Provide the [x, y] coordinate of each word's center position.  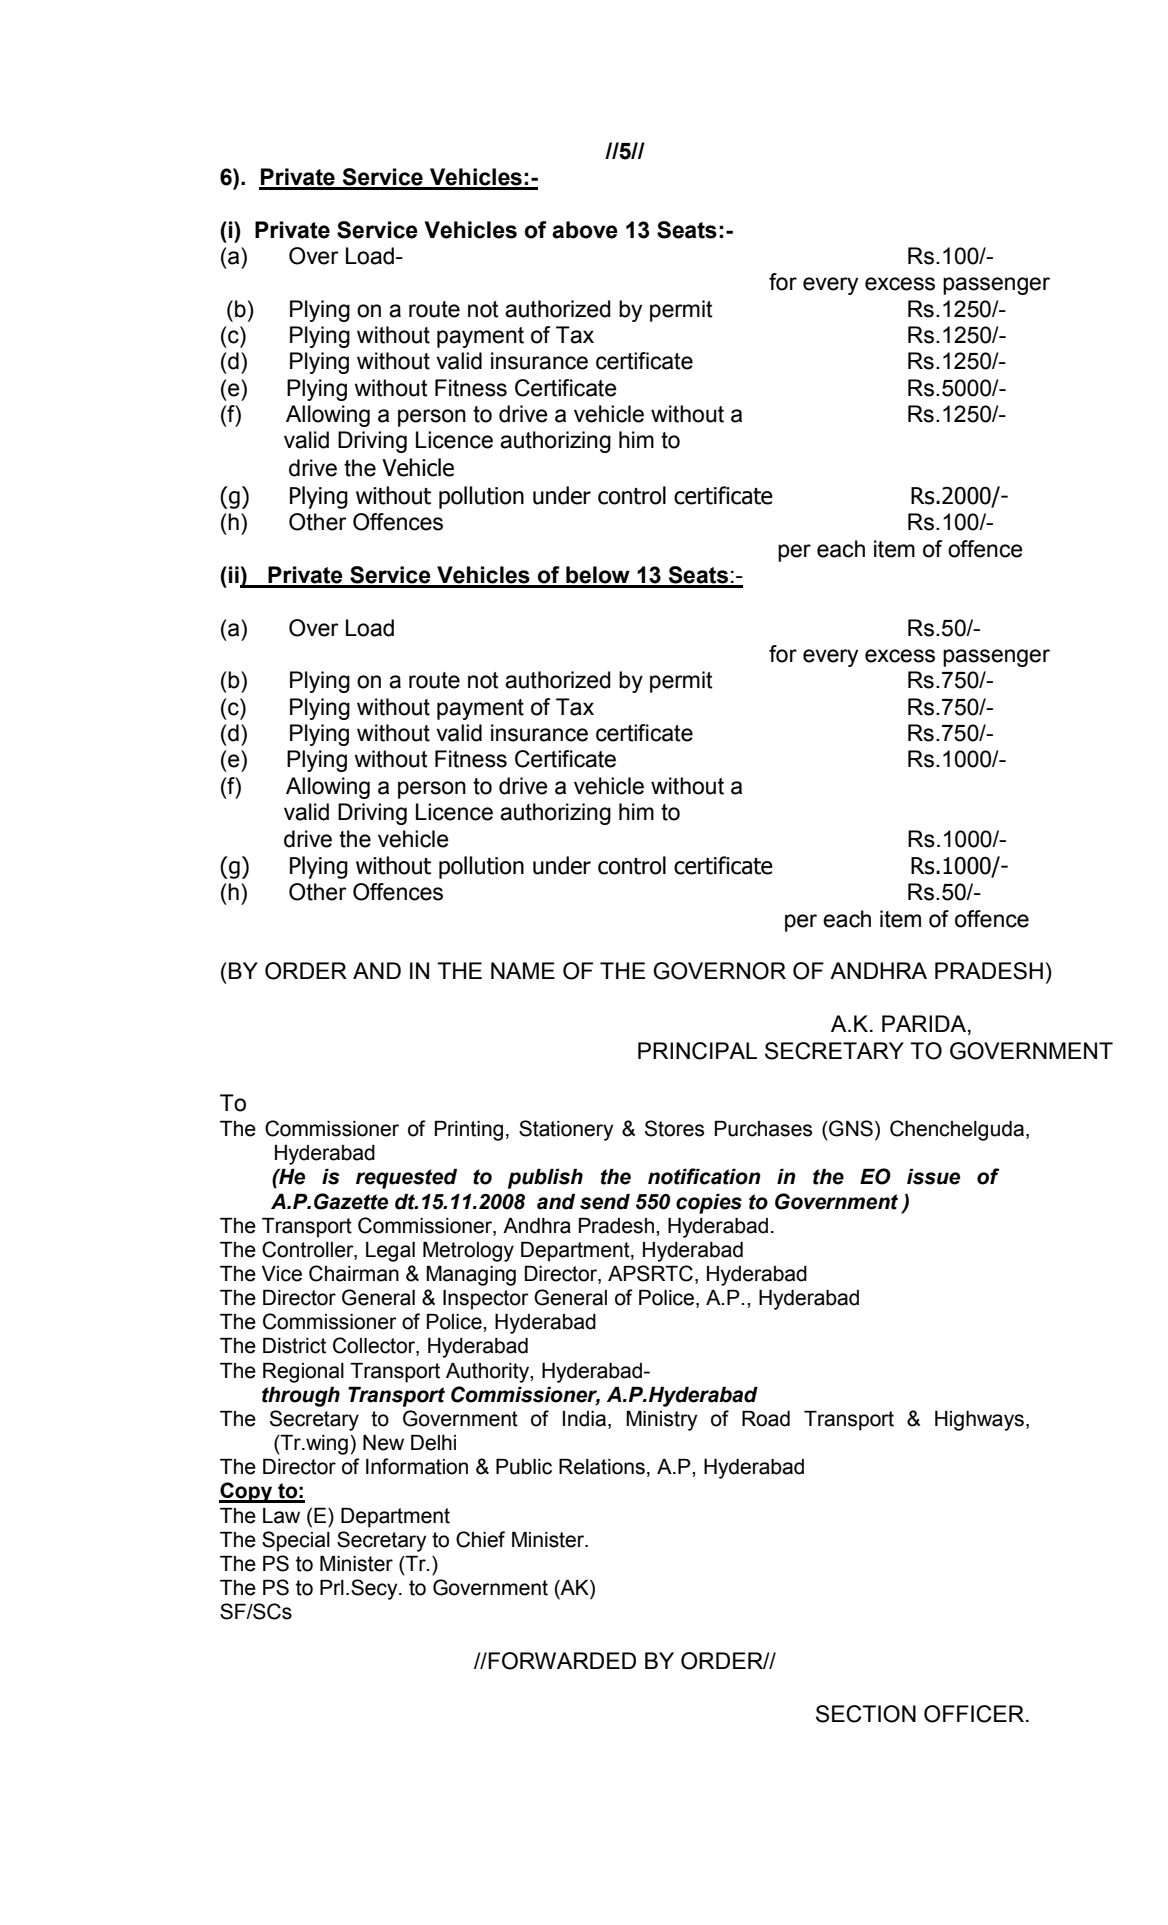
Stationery [566, 1130]
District [294, 1346]
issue [933, 1177]
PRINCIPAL [697, 1051]
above [585, 230]
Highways [979, 1421]
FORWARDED [561, 1661]
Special [296, 1541]
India [584, 1419]
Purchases [763, 1129]
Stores [674, 1128]
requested [406, 1179]
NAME [523, 970]
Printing [469, 1131]
